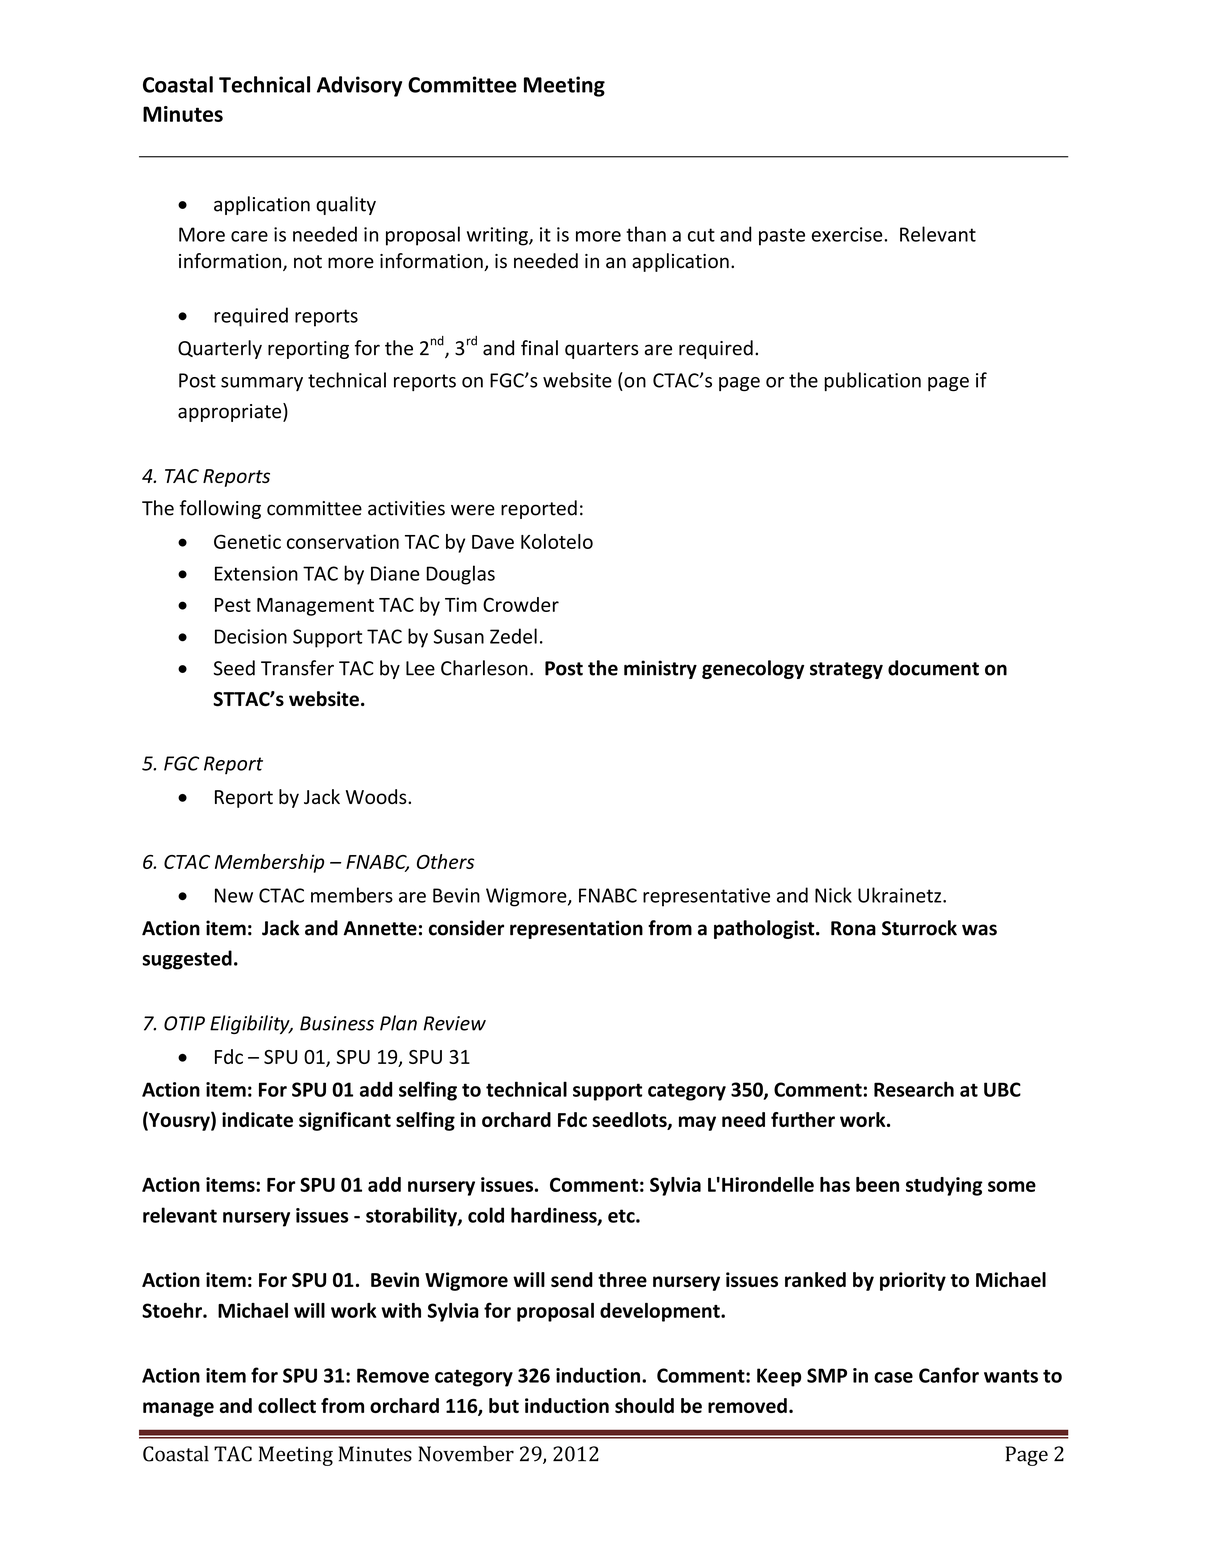  What do you see at coordinates (287, 1405) in the screenshot?
I see `collect` at bounding box center [287, 1405].
